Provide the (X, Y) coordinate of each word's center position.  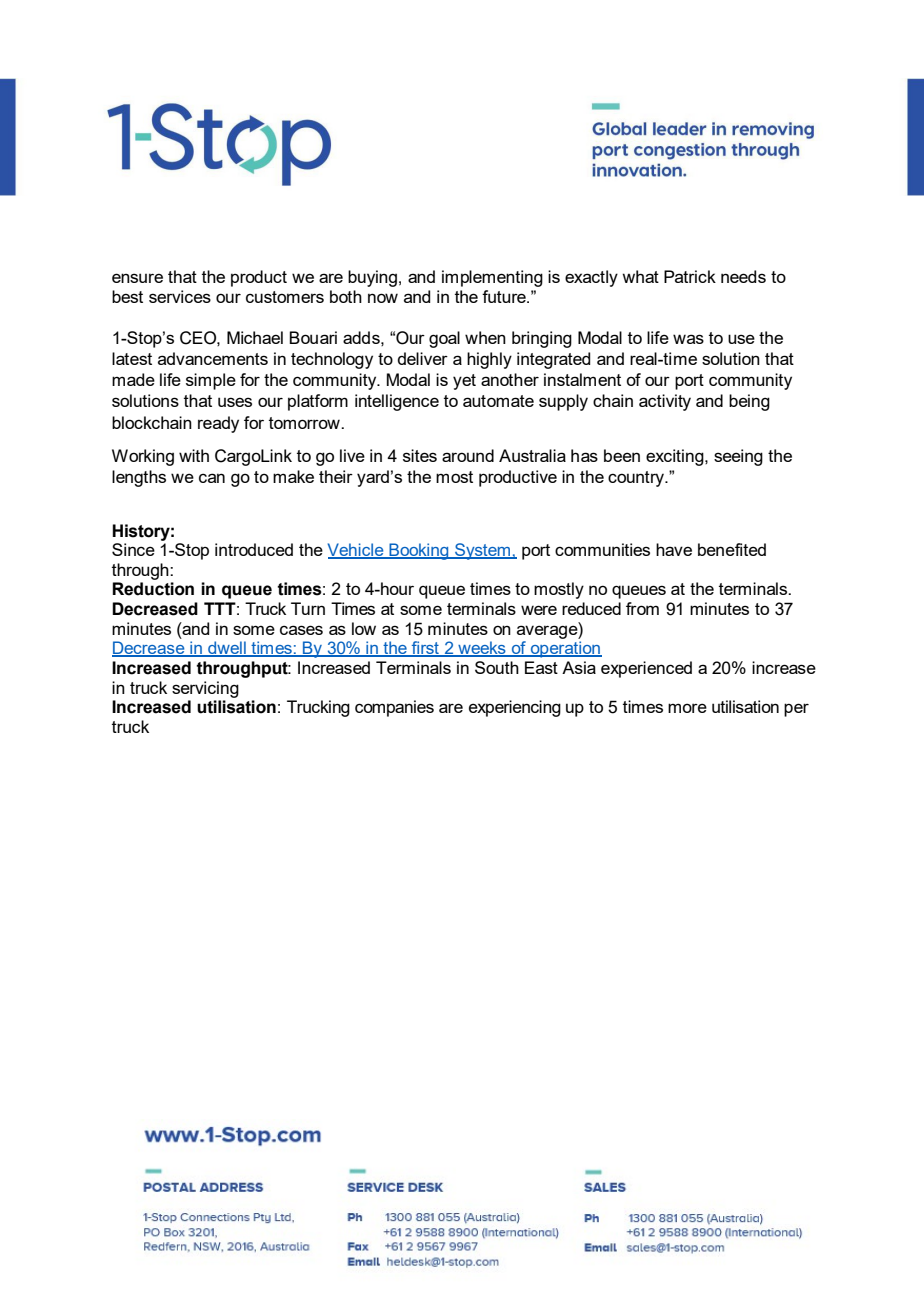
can (212, 478)
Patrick (690, 276)
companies (394, 708)
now (383, 298)
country (637, 479)
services (180, 296)
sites (420, 455)
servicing (205, 689)
